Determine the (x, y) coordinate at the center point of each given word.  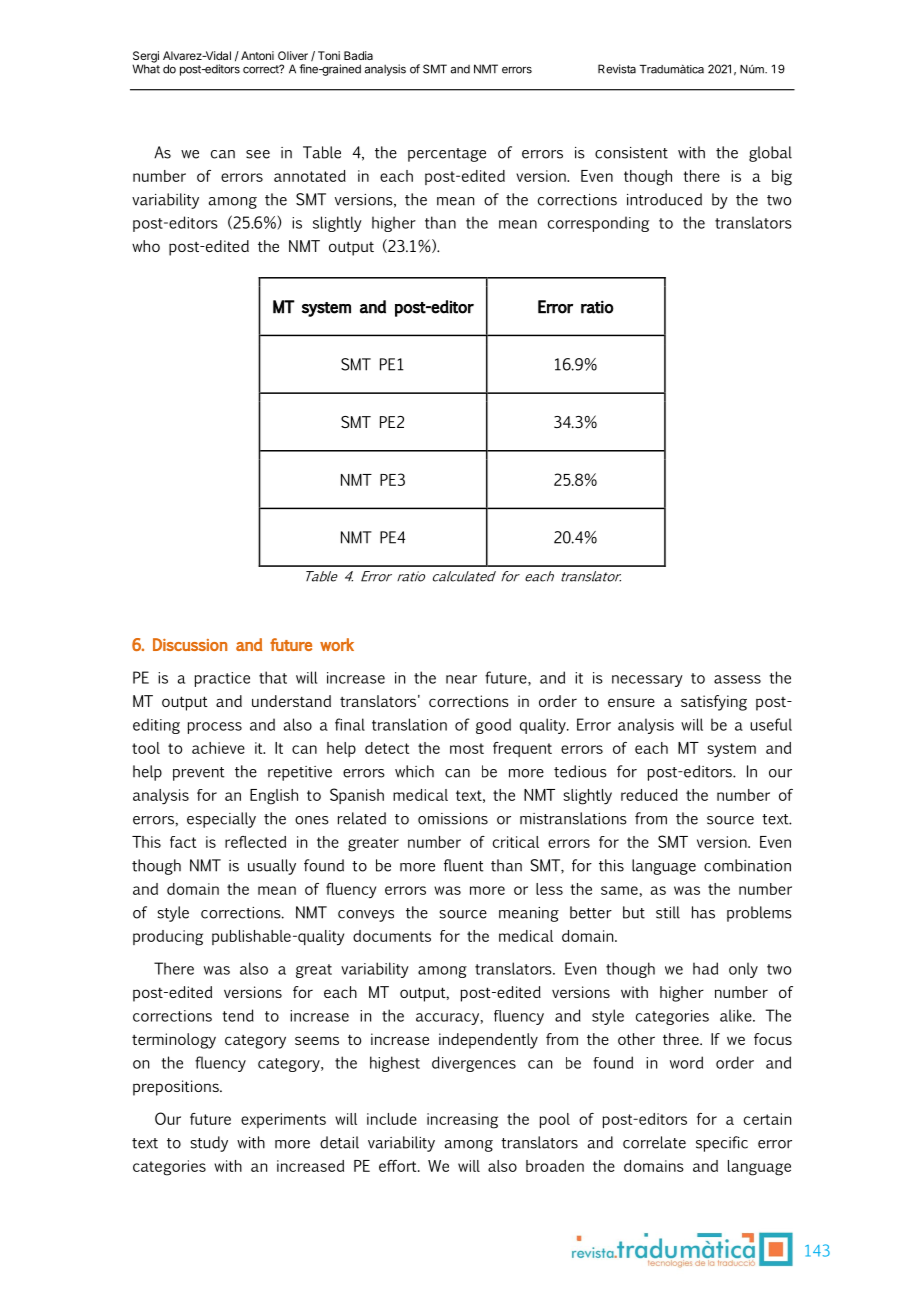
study (209, 1144)
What (146, 68)
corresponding (598, 224)
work (337, 644)
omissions (453, 819)
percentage (447, 155)
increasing (462, 1121)
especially (221, 820)
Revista (617, 69)
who (146, 246)
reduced (649, 795)
